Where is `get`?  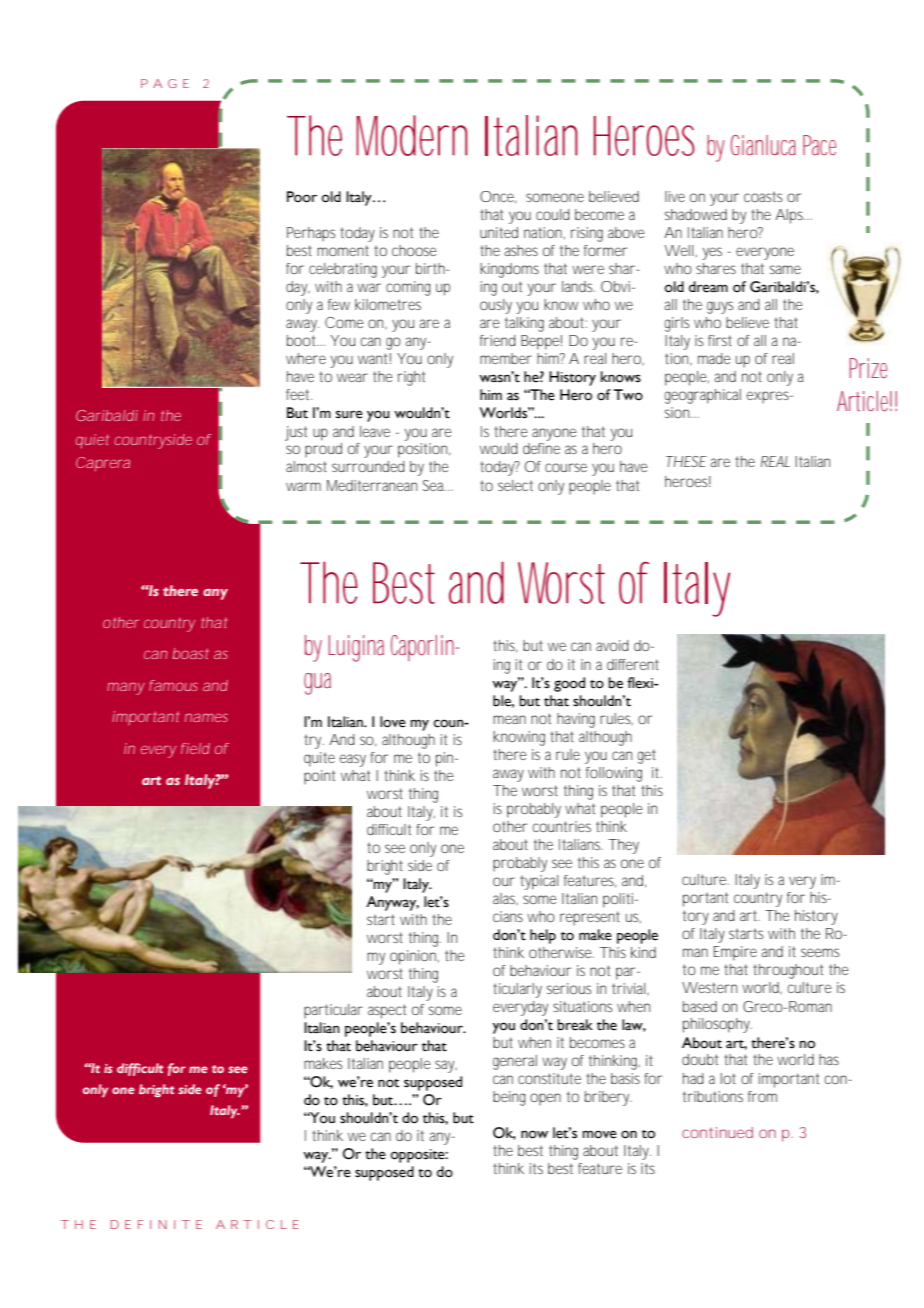 get is located at coordinates (647, 756).
